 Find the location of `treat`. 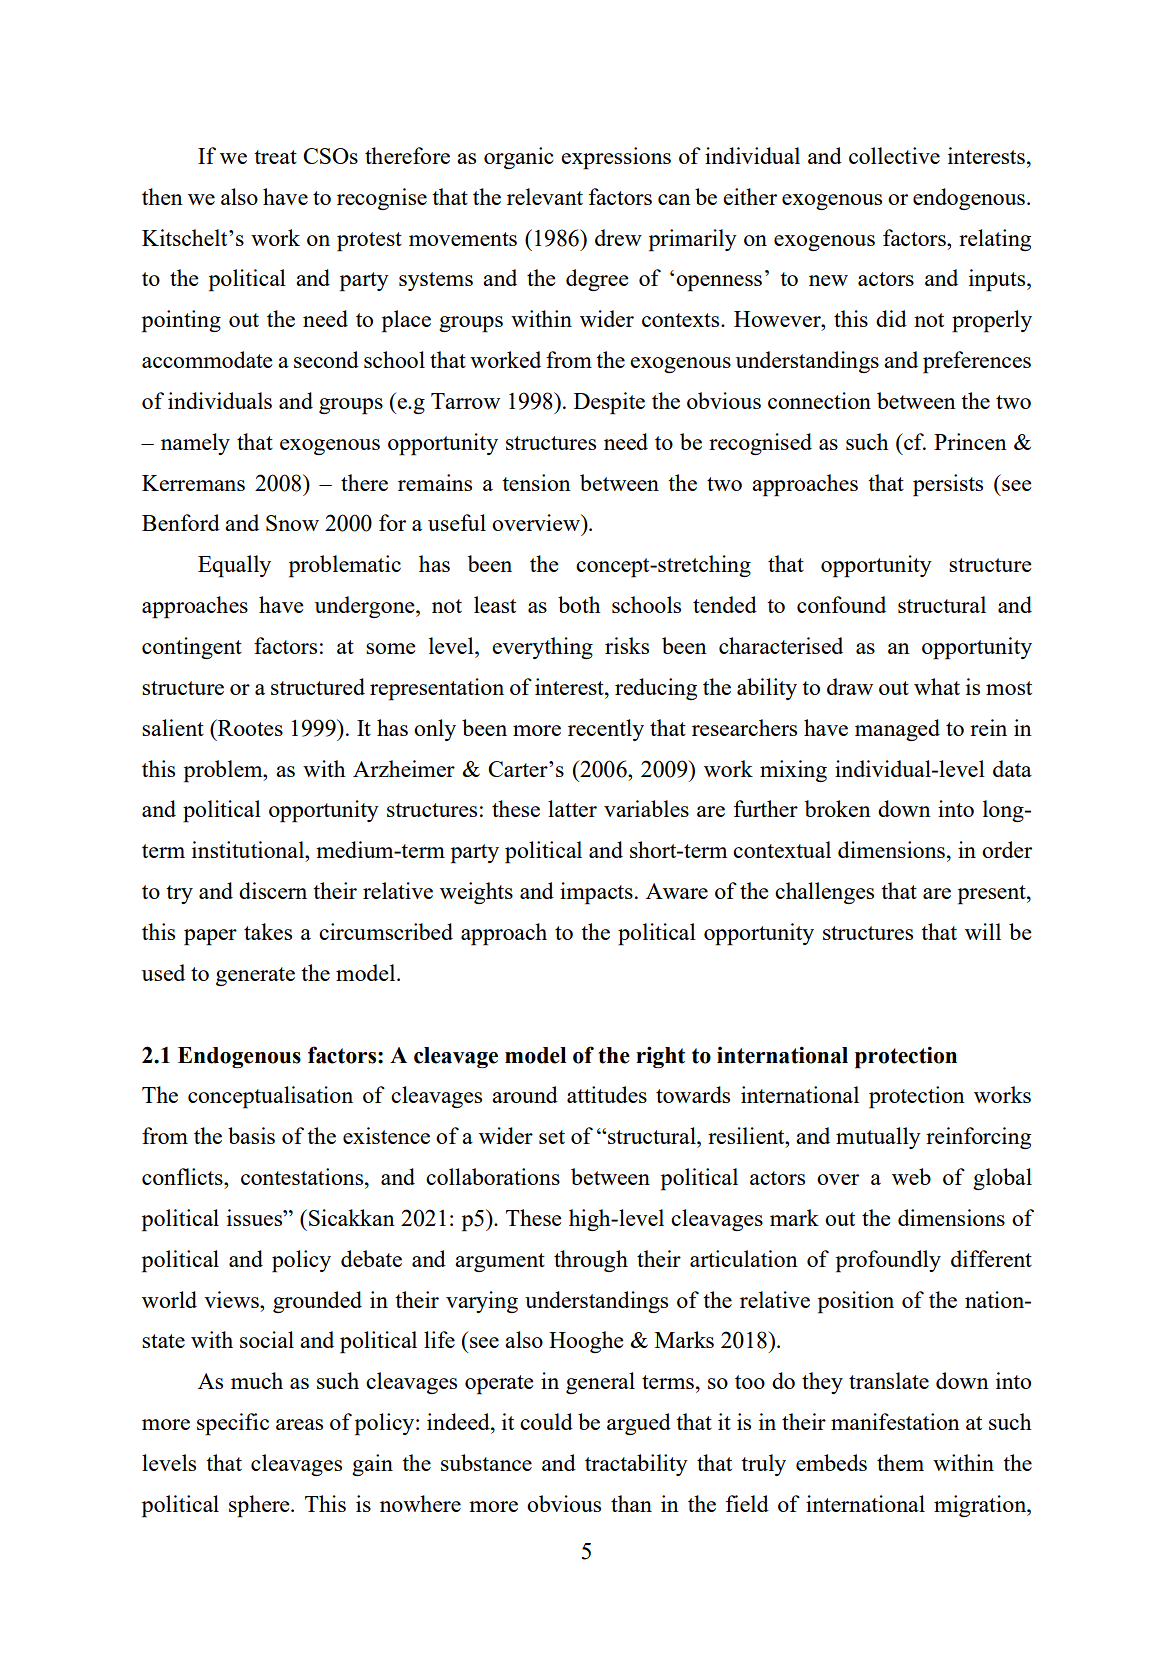

treat is located at coordinates (275, 157).
